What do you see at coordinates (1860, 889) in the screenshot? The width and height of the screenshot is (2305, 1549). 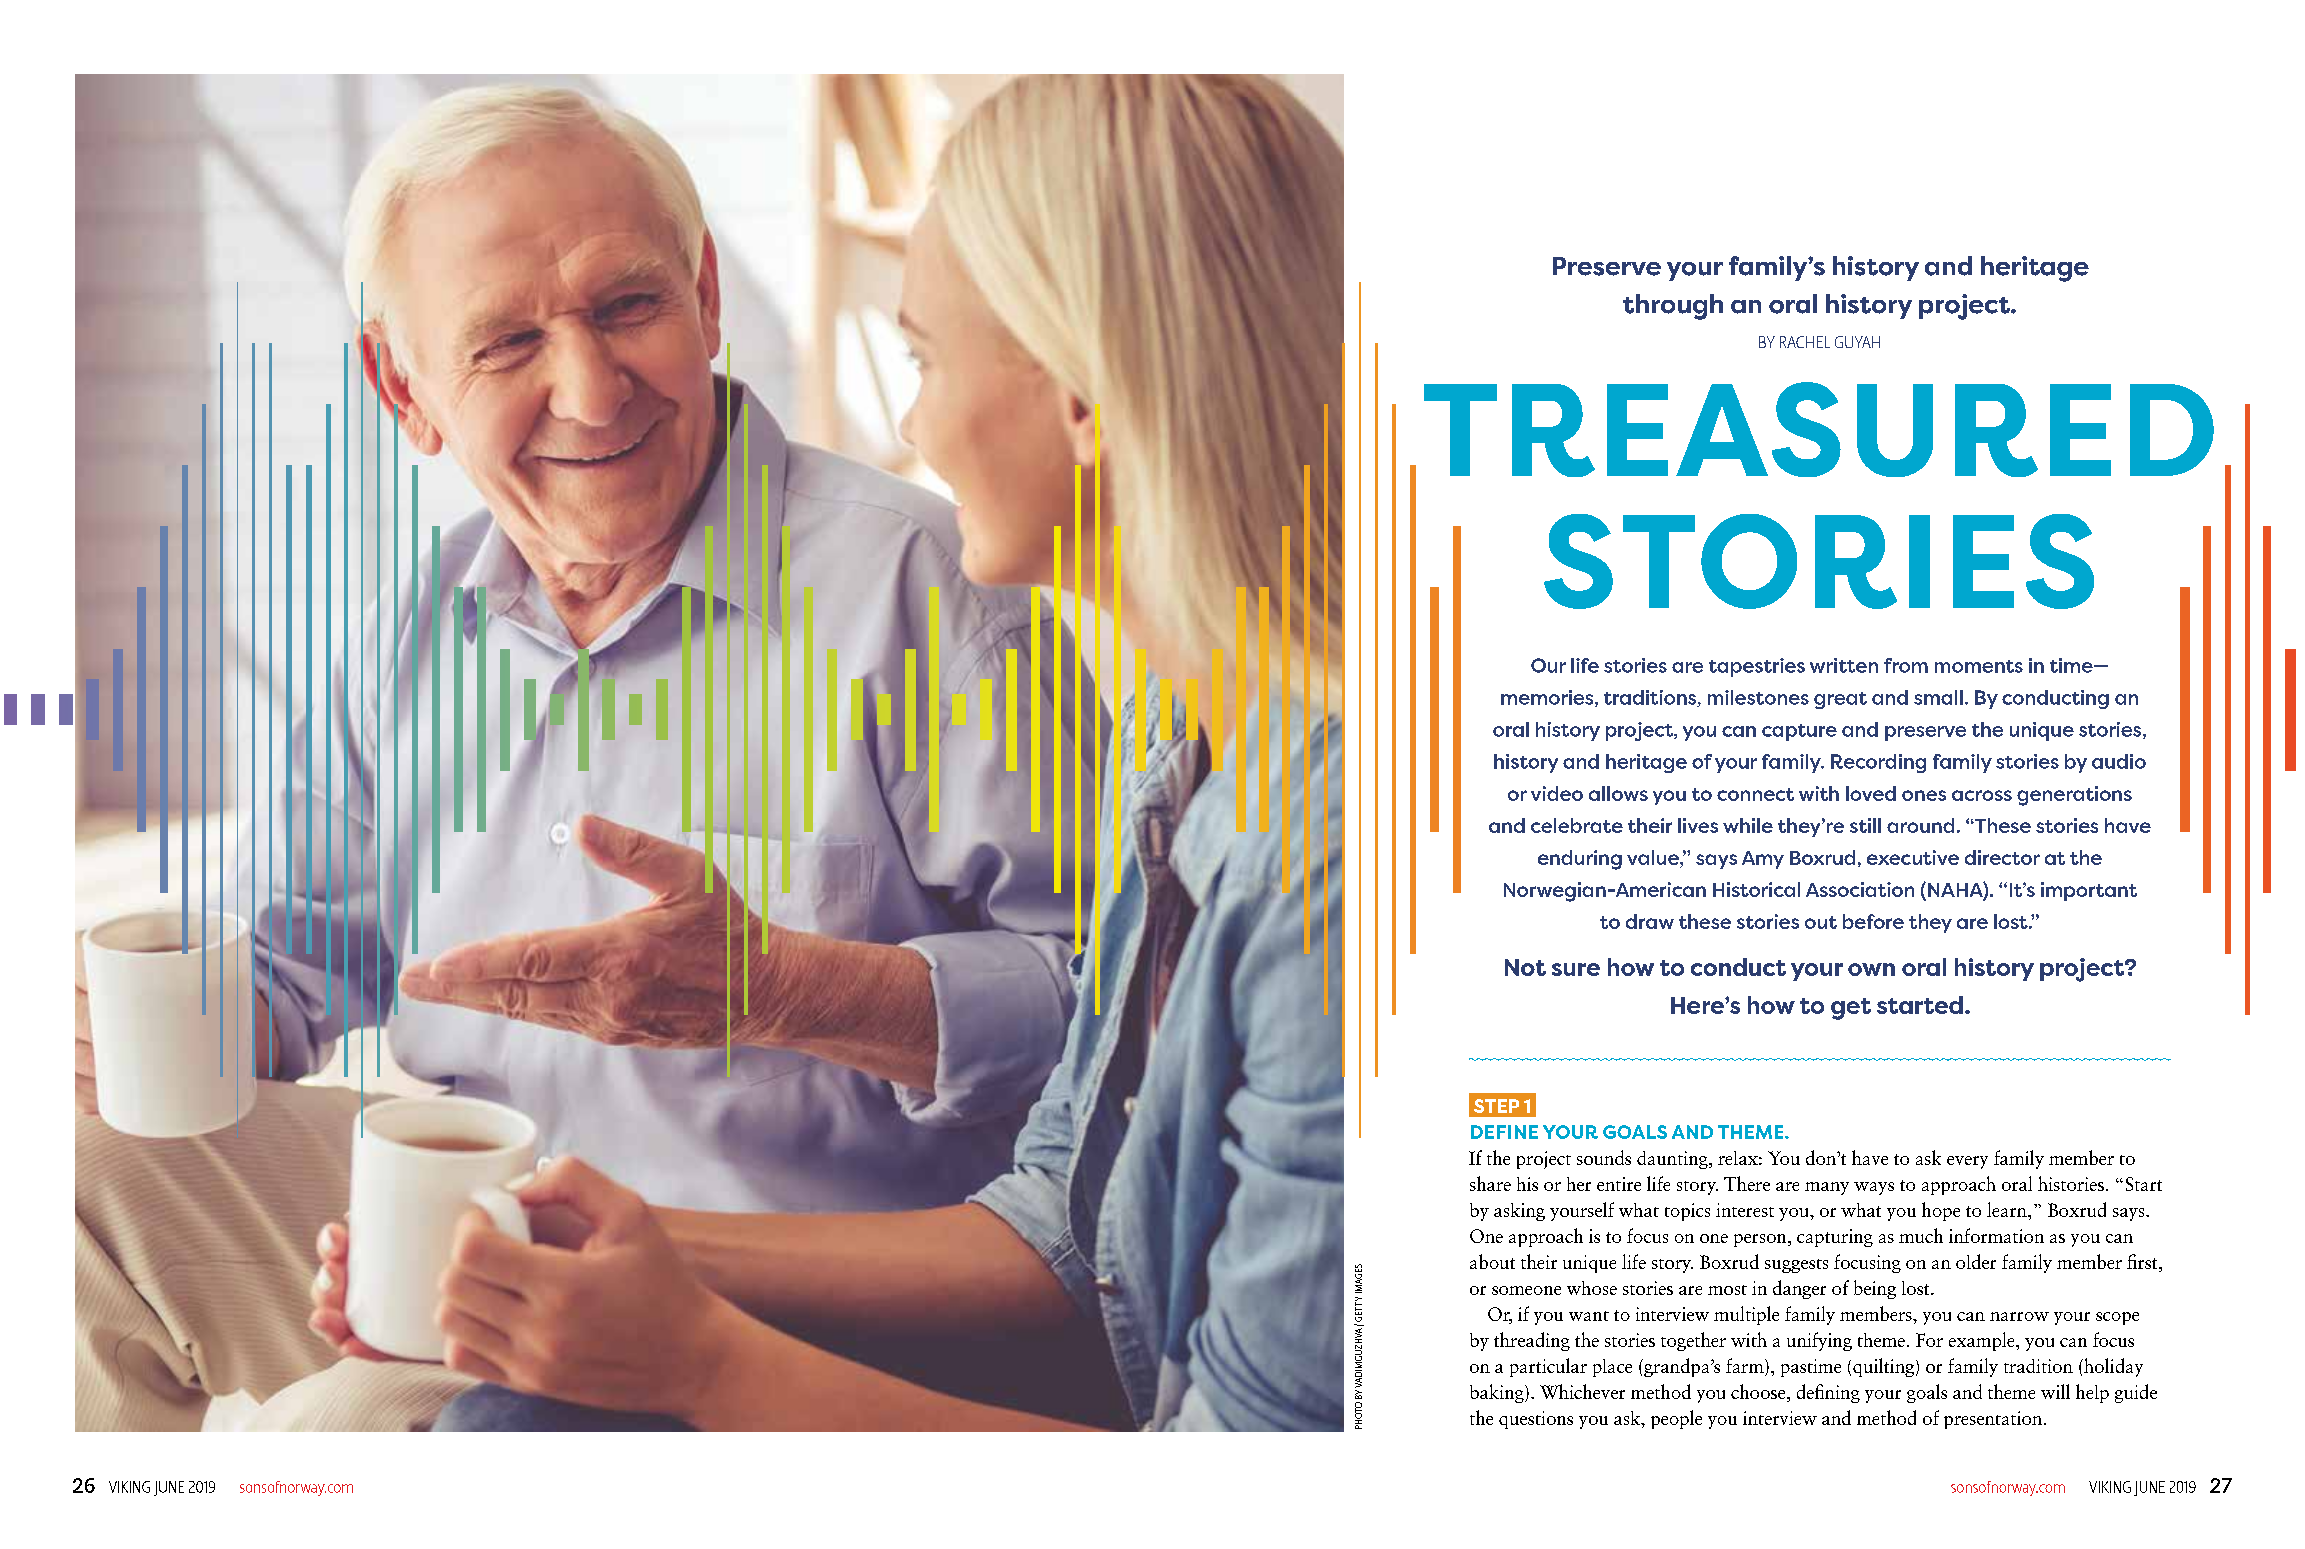 I see `Association` at bounding box center [1860, 889].
